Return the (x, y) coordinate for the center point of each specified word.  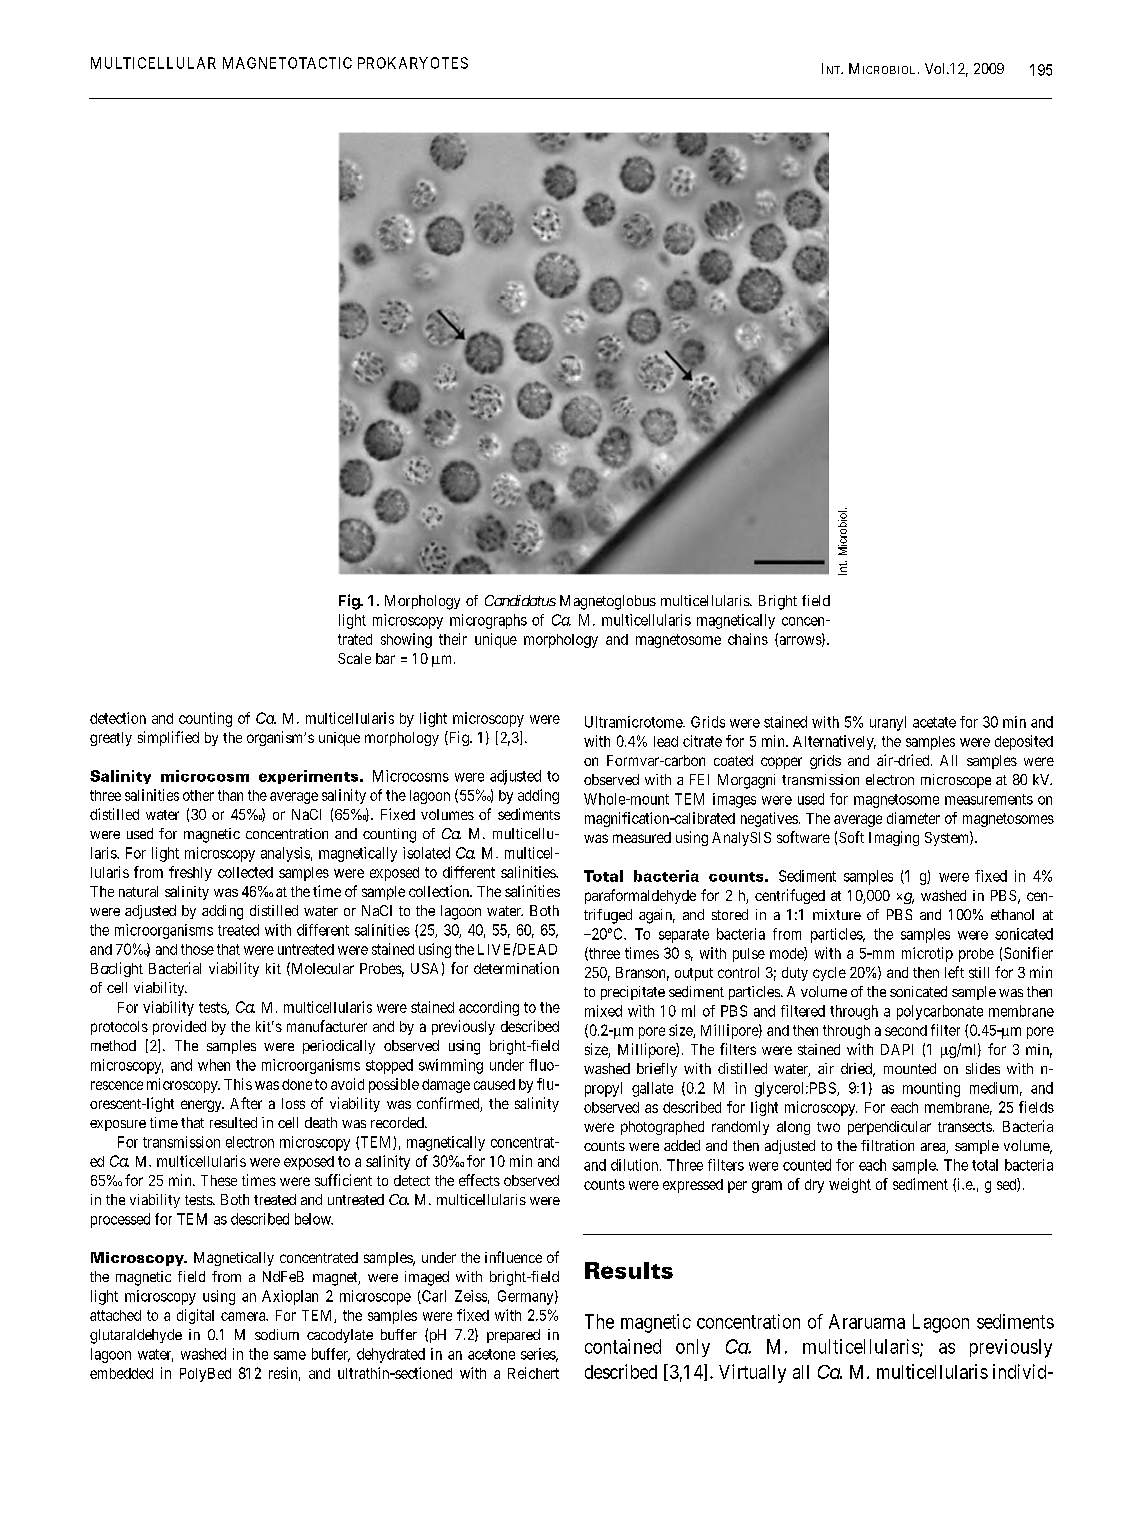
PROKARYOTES (413, 63)
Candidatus (520, 600)
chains (748, 639)
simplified (168, 738)
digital (195, 1316)
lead (666, 741)
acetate (934, 722)
